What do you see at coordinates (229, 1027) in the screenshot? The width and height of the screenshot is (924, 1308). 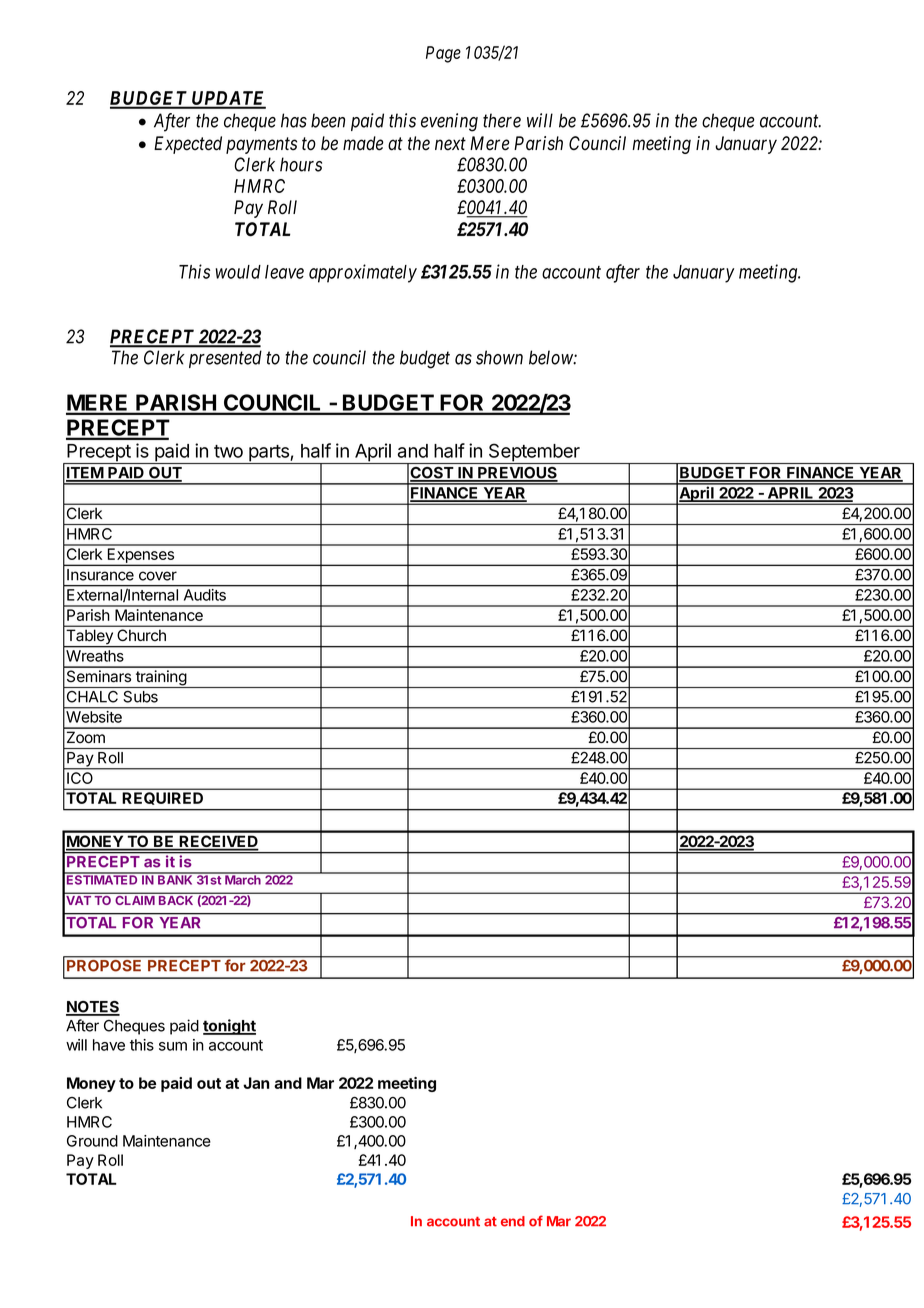 I see `tonight` at bounding box center [229, 1027].
